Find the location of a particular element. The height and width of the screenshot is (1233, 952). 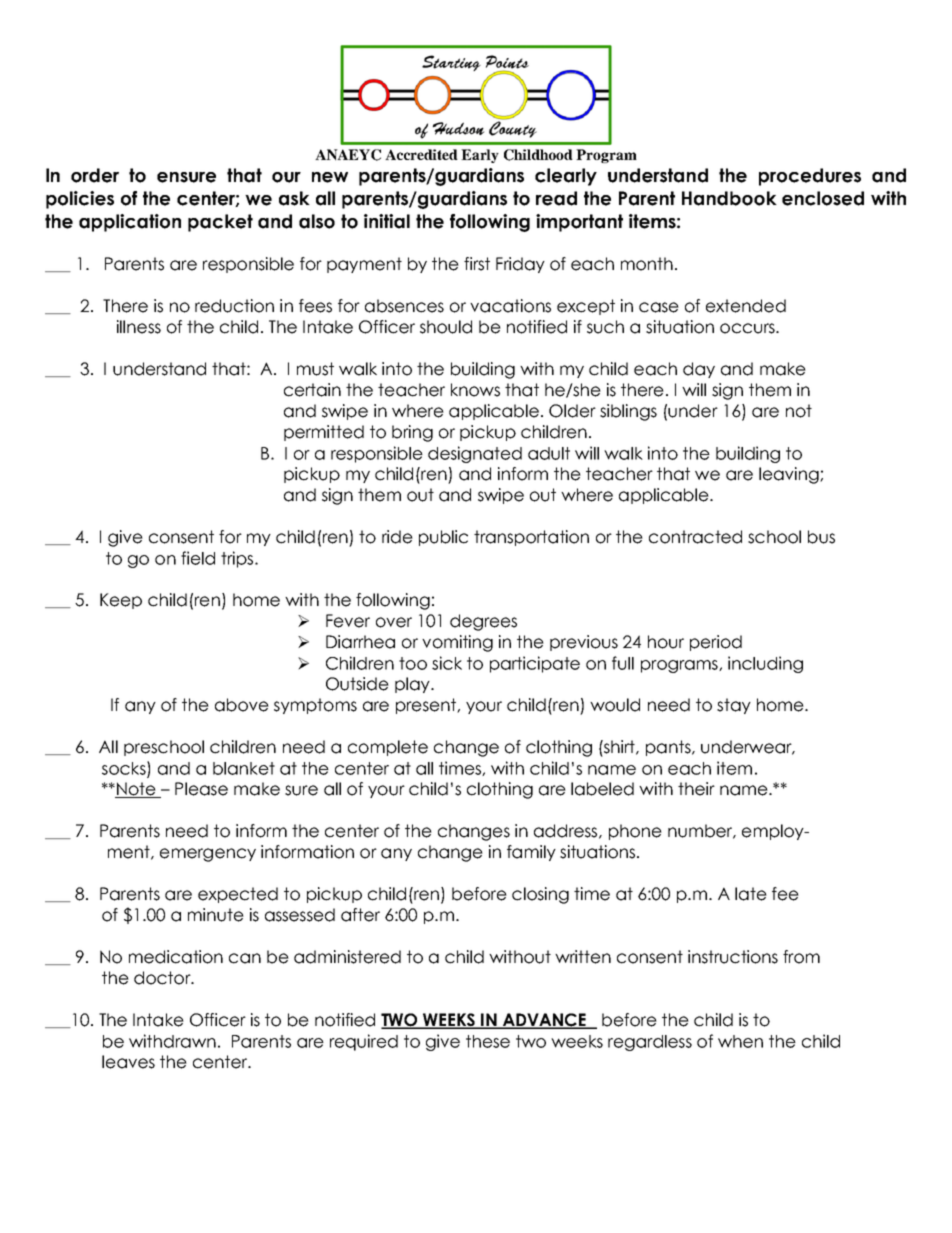

Keep is located at coordinates (121, 601).
